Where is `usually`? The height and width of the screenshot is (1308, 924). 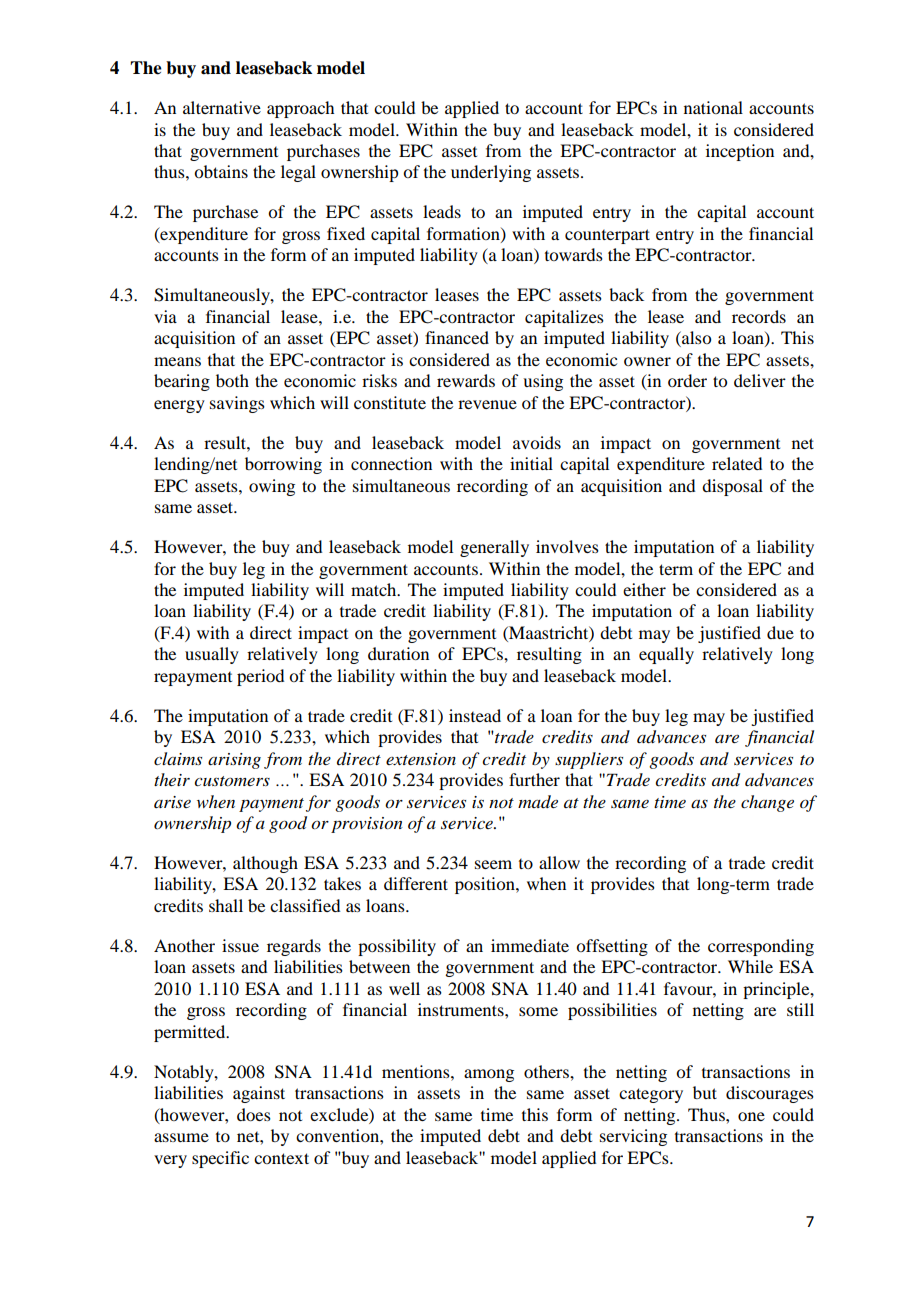 usually is located at coordinates (212, 655).
